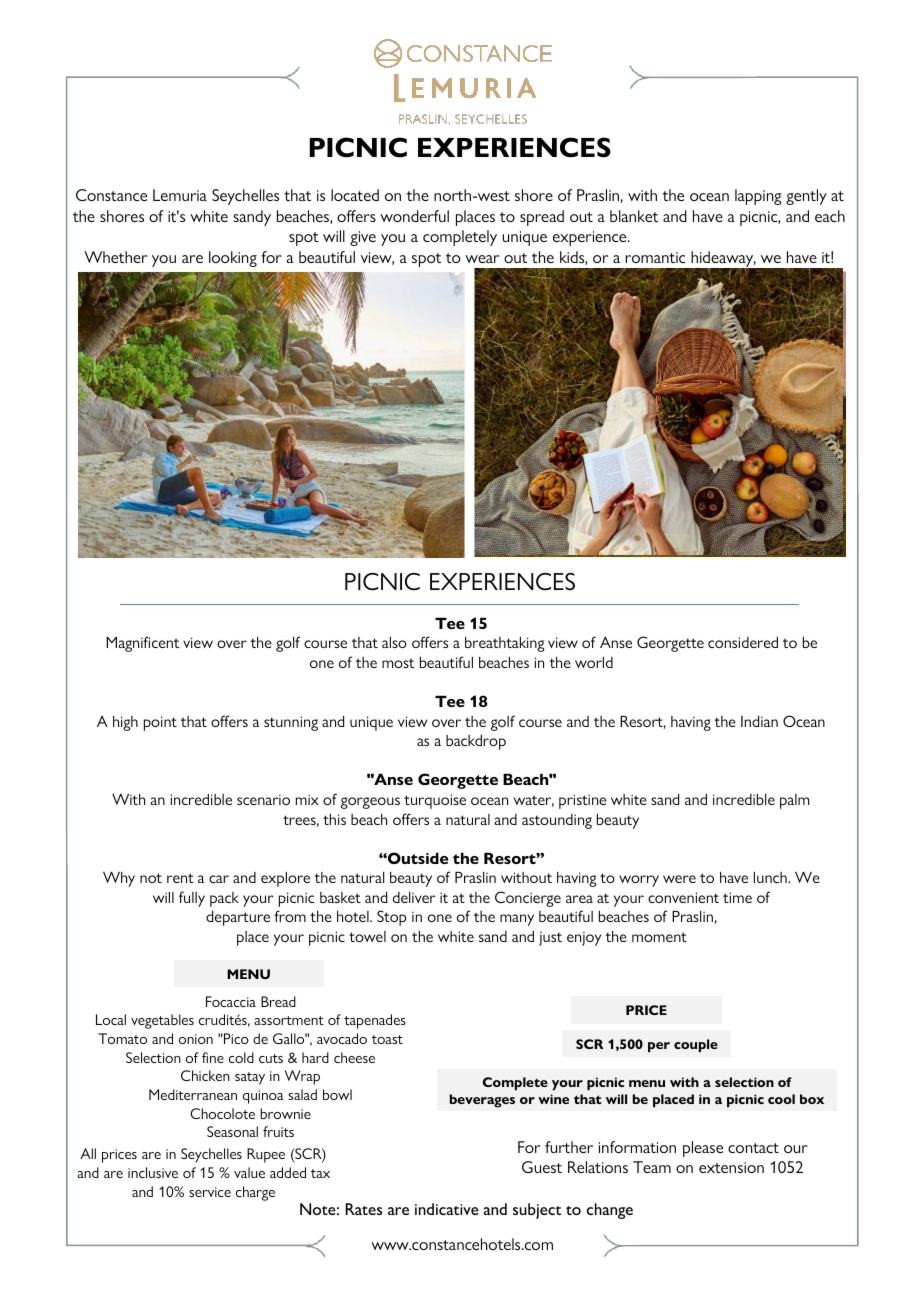 The width and height of the screenshot is (924, 1309). I want to click on lapping, so click(758, 197).
